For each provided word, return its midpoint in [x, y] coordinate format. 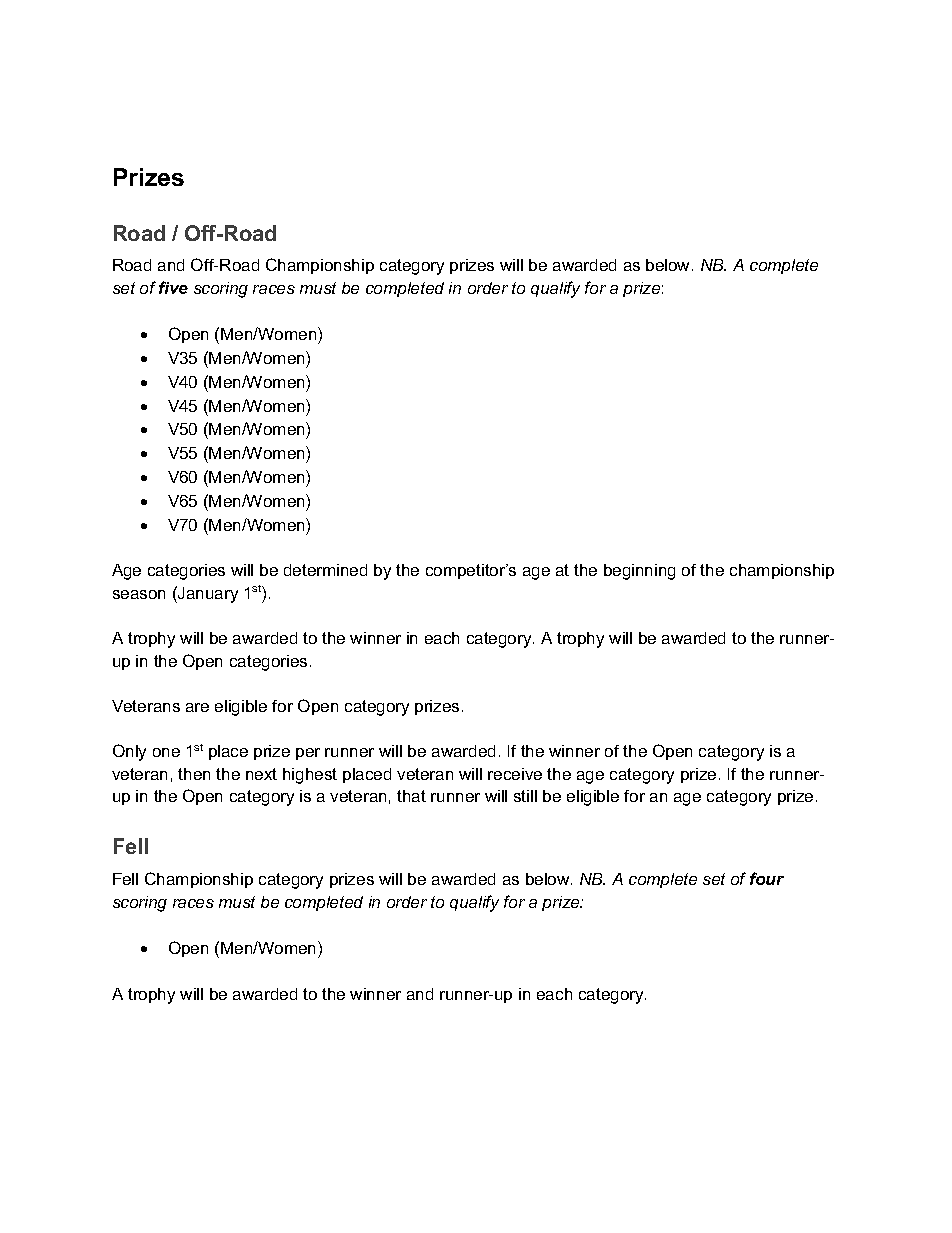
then [194, 774]
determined [325, 570]
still [525, 796]
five [173, 287]
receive [515, 774]
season [139, 594]
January [207, 594]
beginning [639, 572]
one [166, 752]
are [197, 707]
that [411, 796]
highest [310, 776]
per [308, 754]
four [767, 878]
